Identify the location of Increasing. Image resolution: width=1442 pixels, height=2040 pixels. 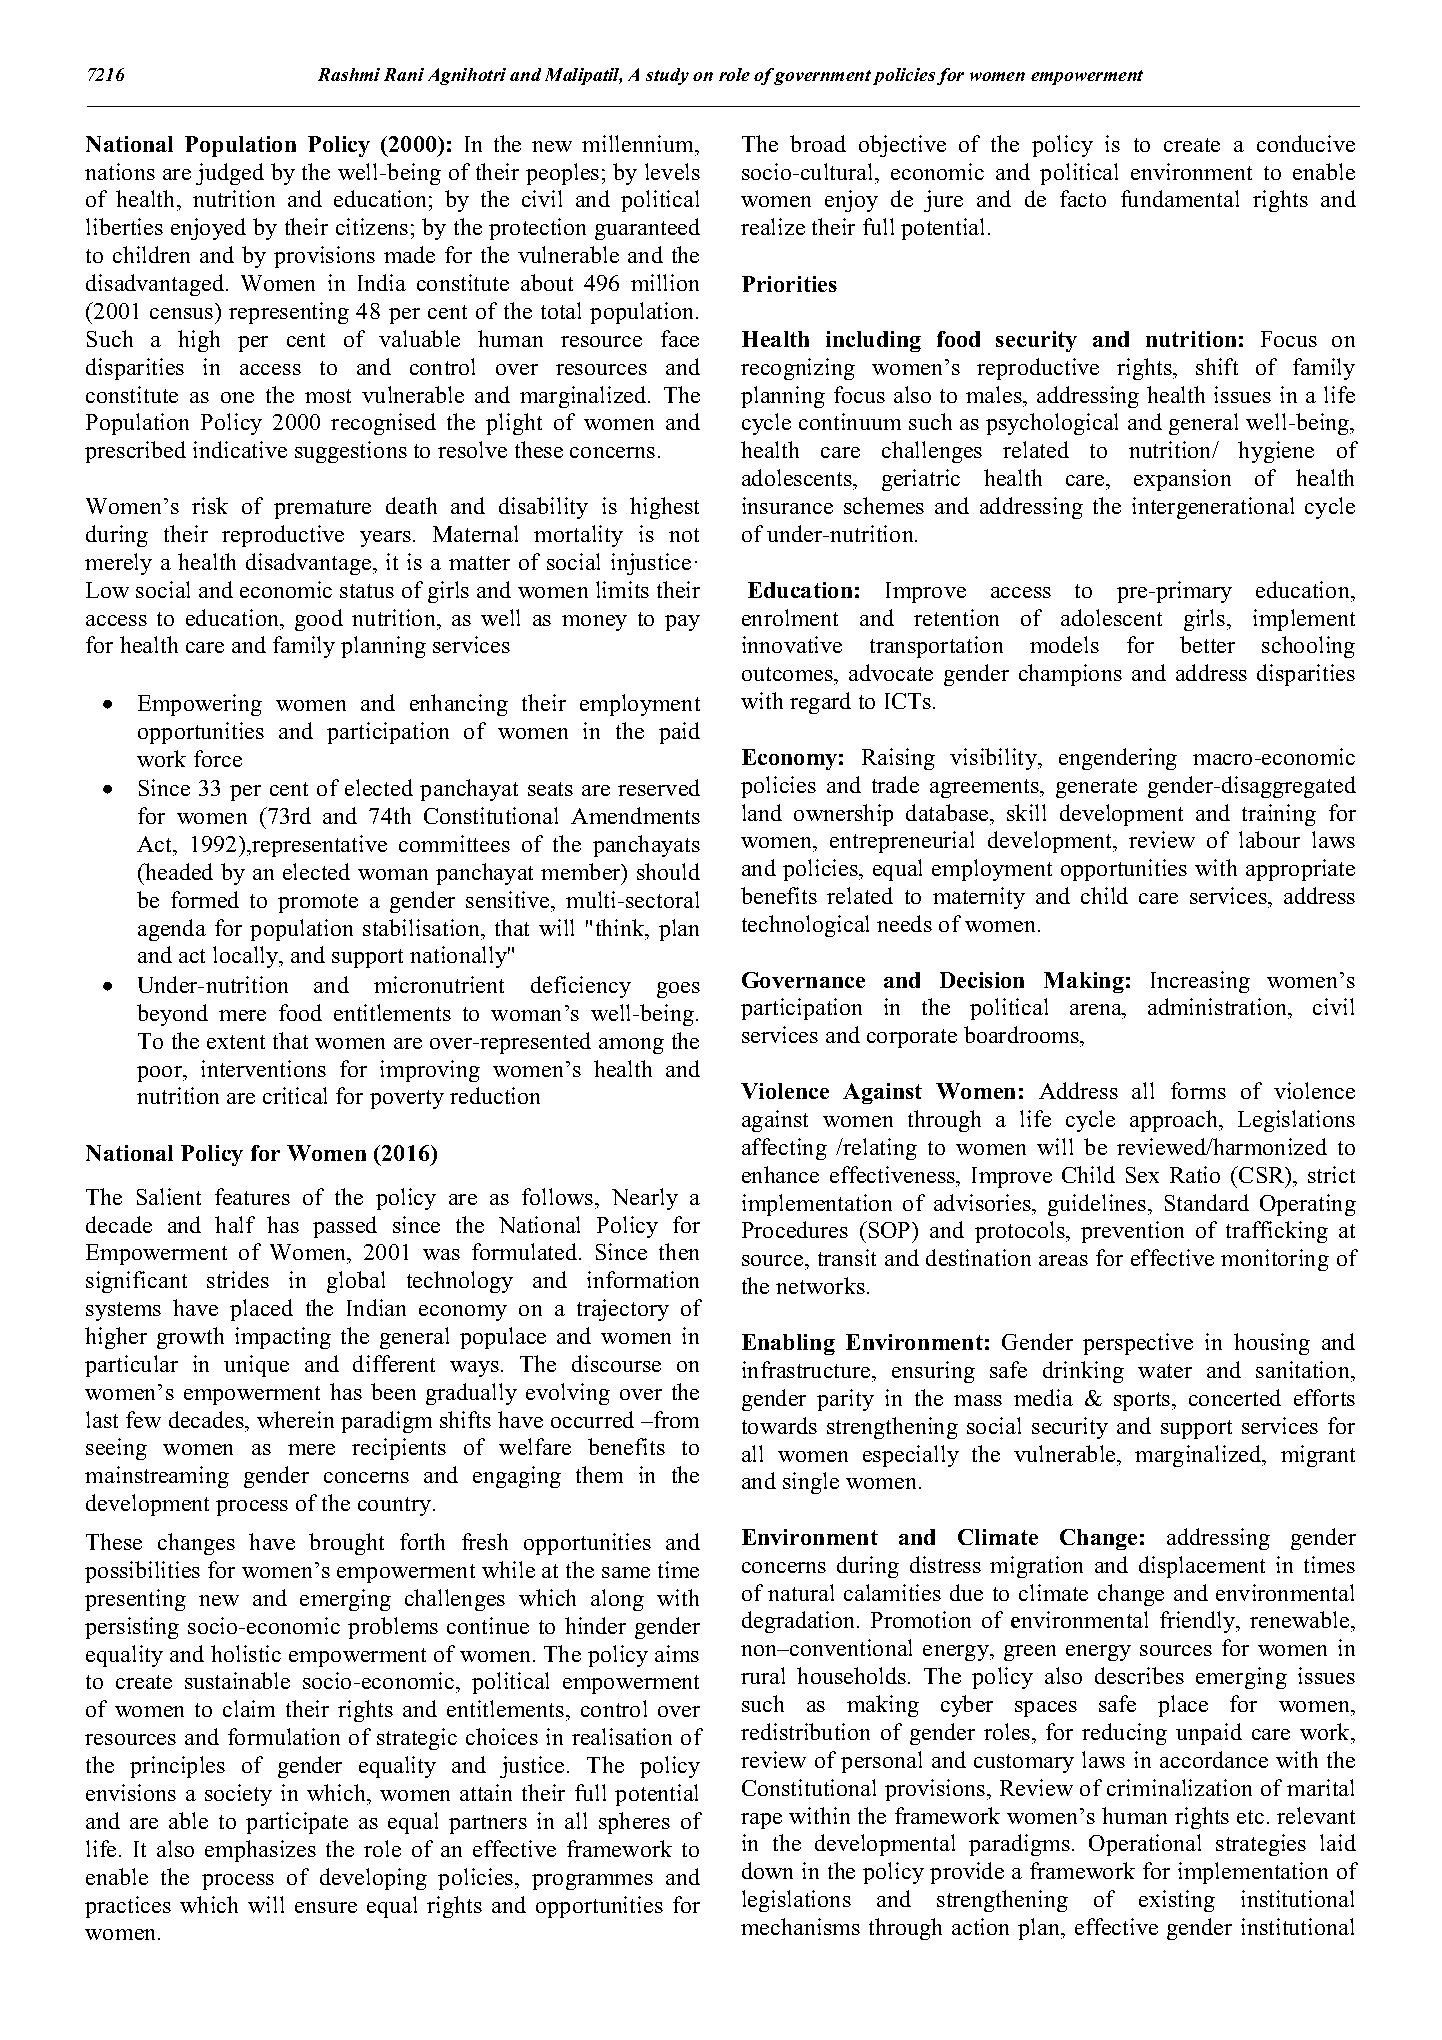
(1200, 982).
